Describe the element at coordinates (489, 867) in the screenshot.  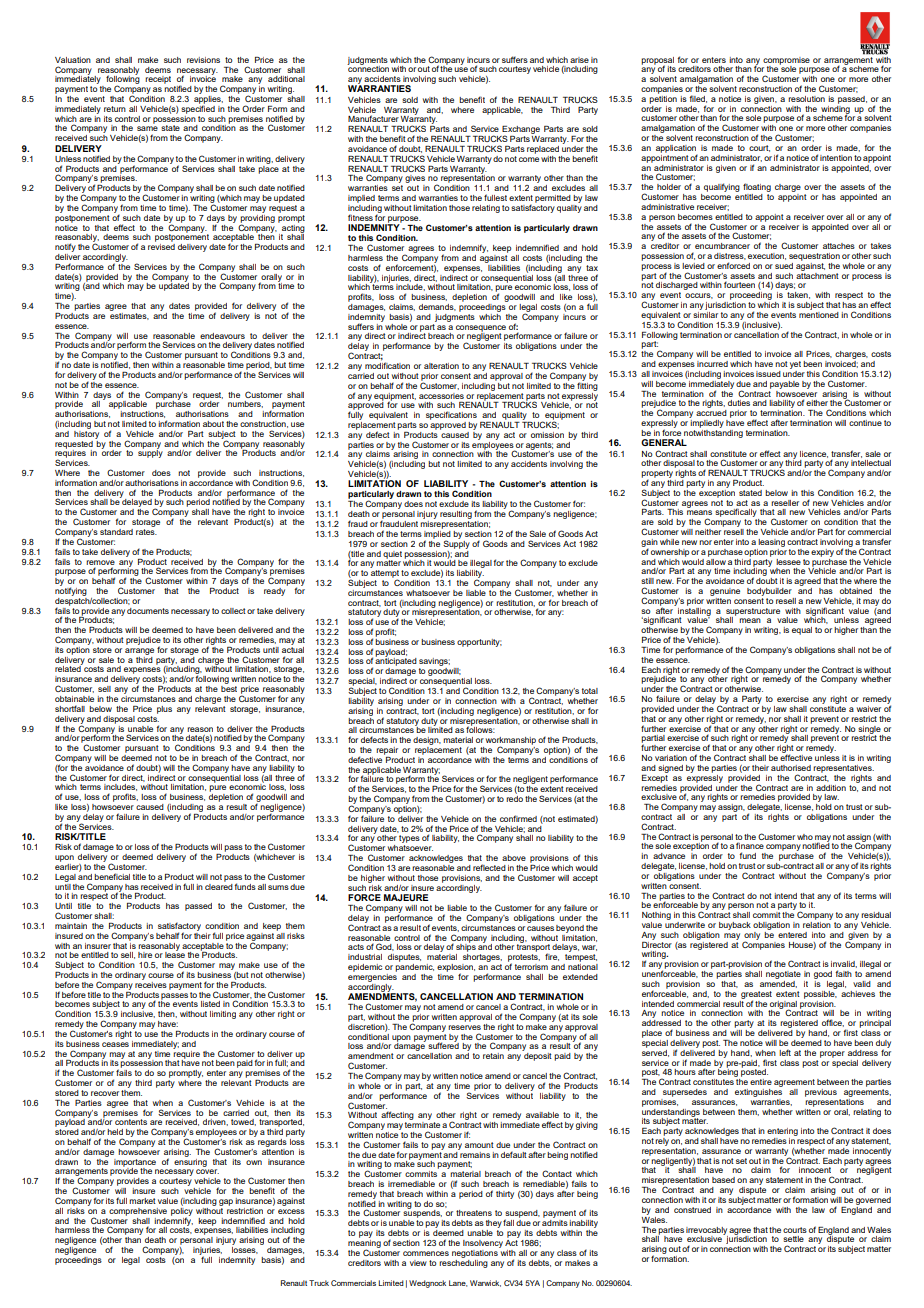
I see `reflected` at that location.
